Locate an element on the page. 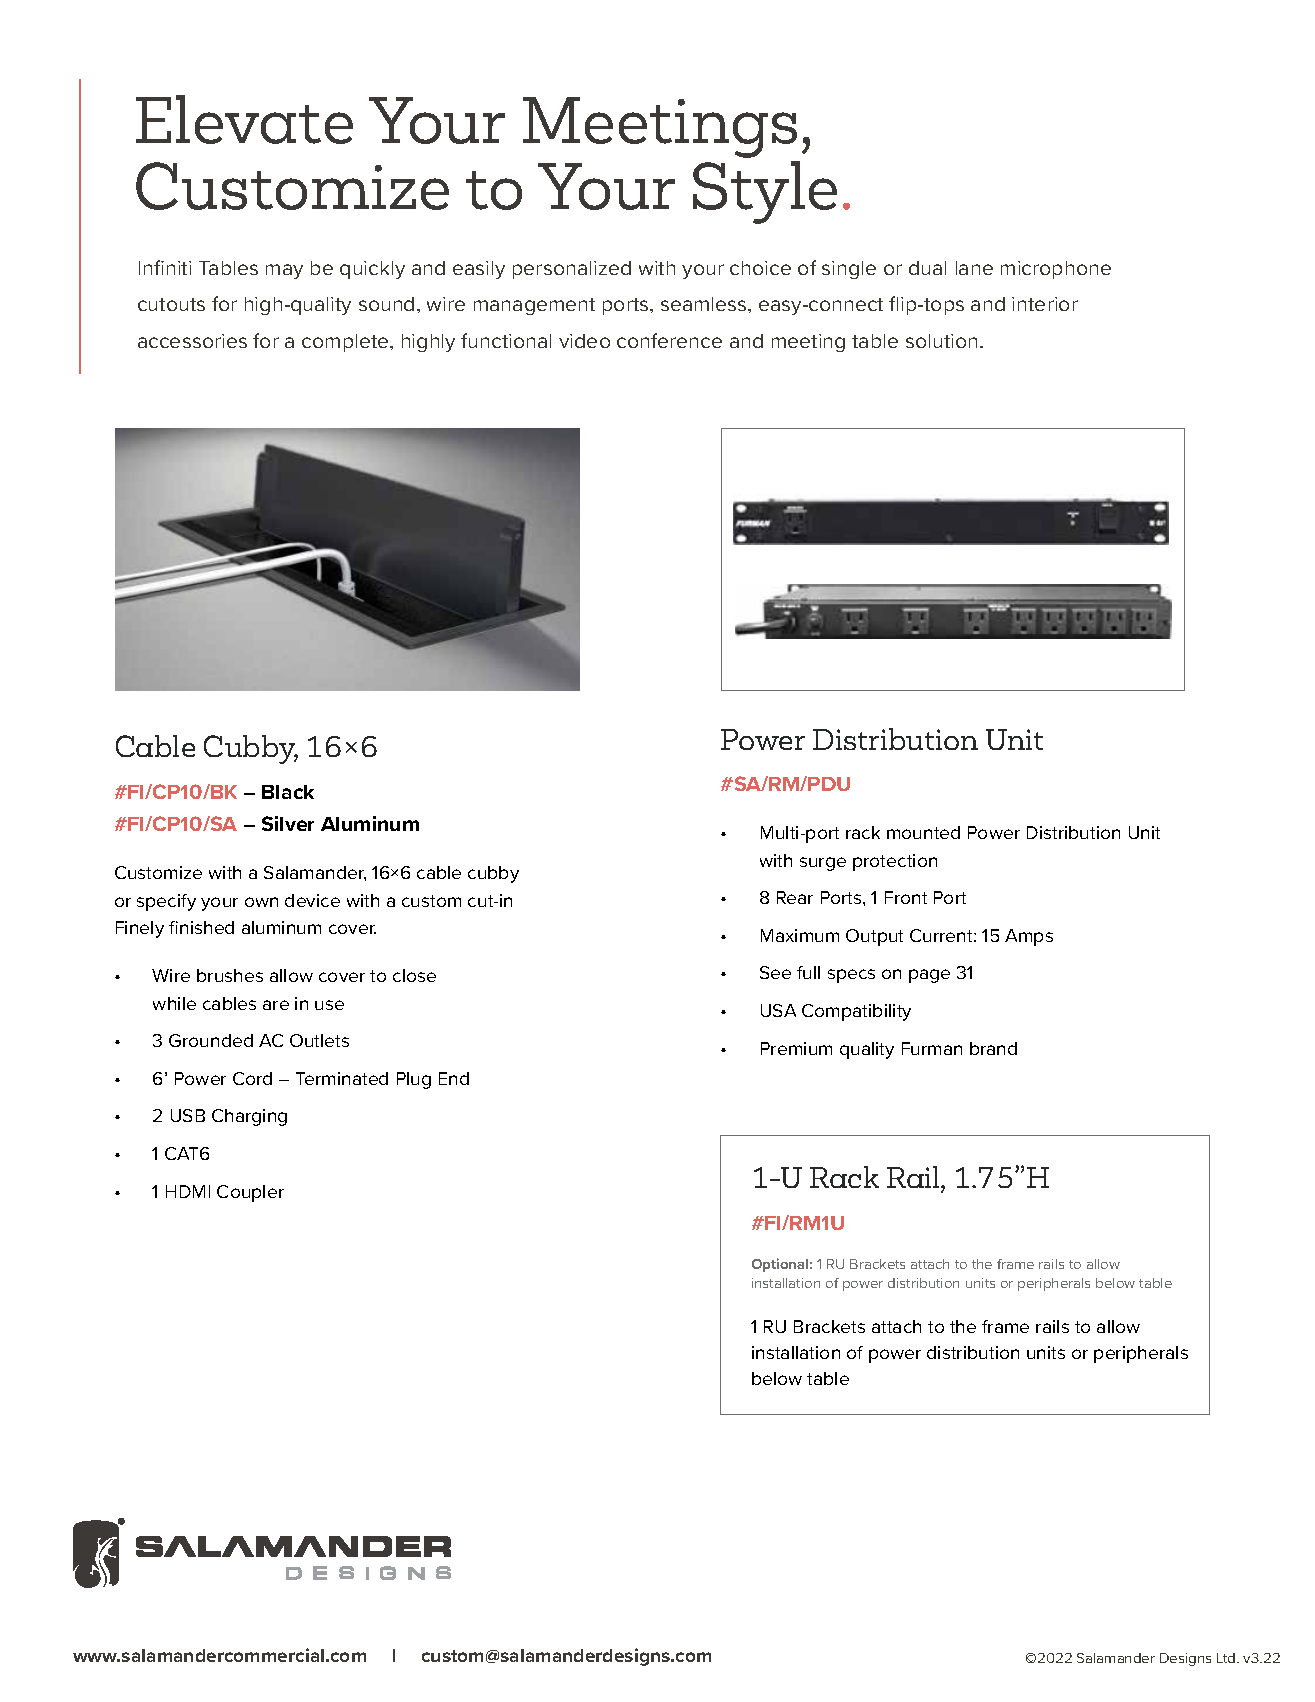 The image size is (1315, 1702). Elevate is located at coordinates (244, 119).
